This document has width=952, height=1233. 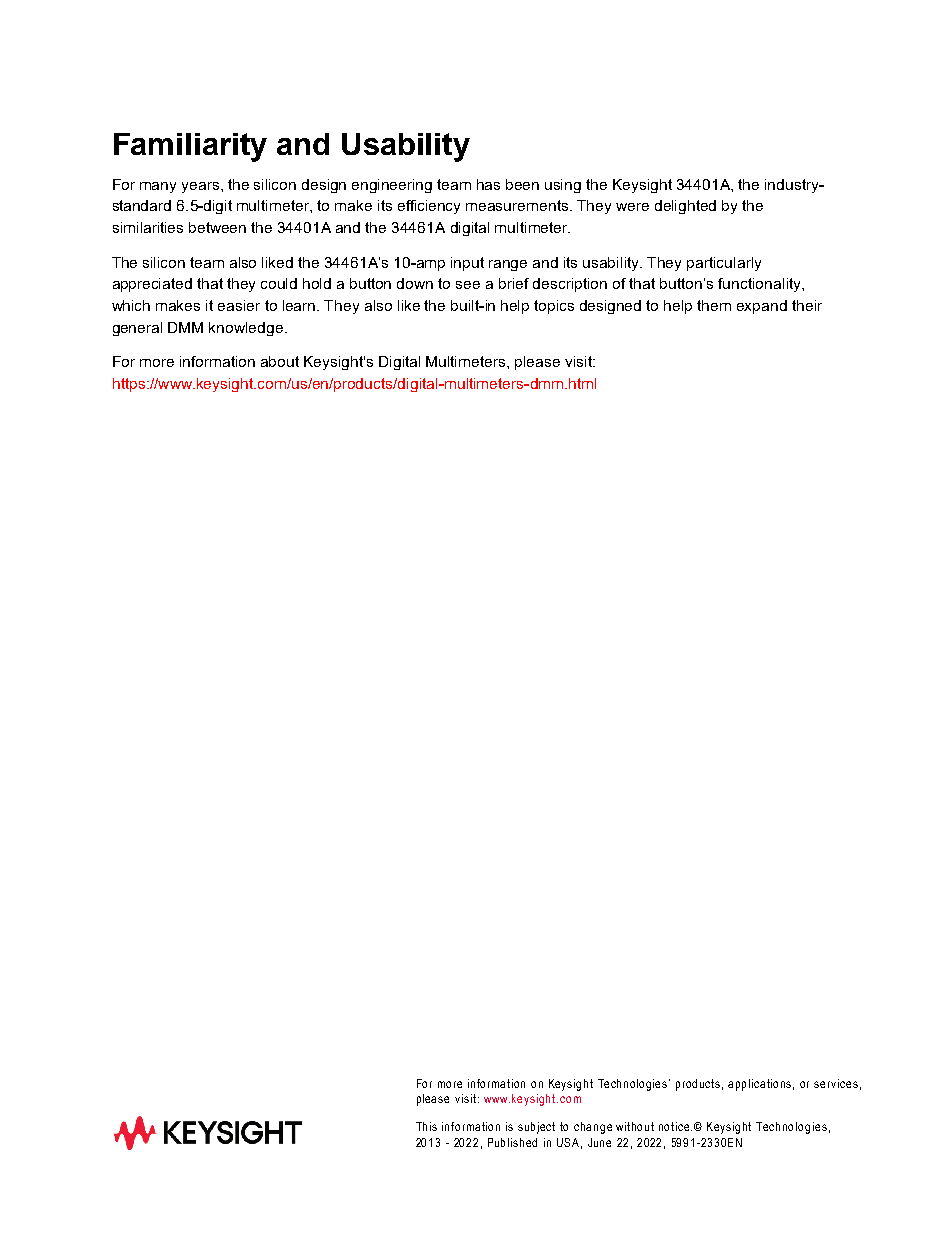 What do you see at coordinates (202, 187) in the document?
I see `years` at bounding box center [202, 187].
